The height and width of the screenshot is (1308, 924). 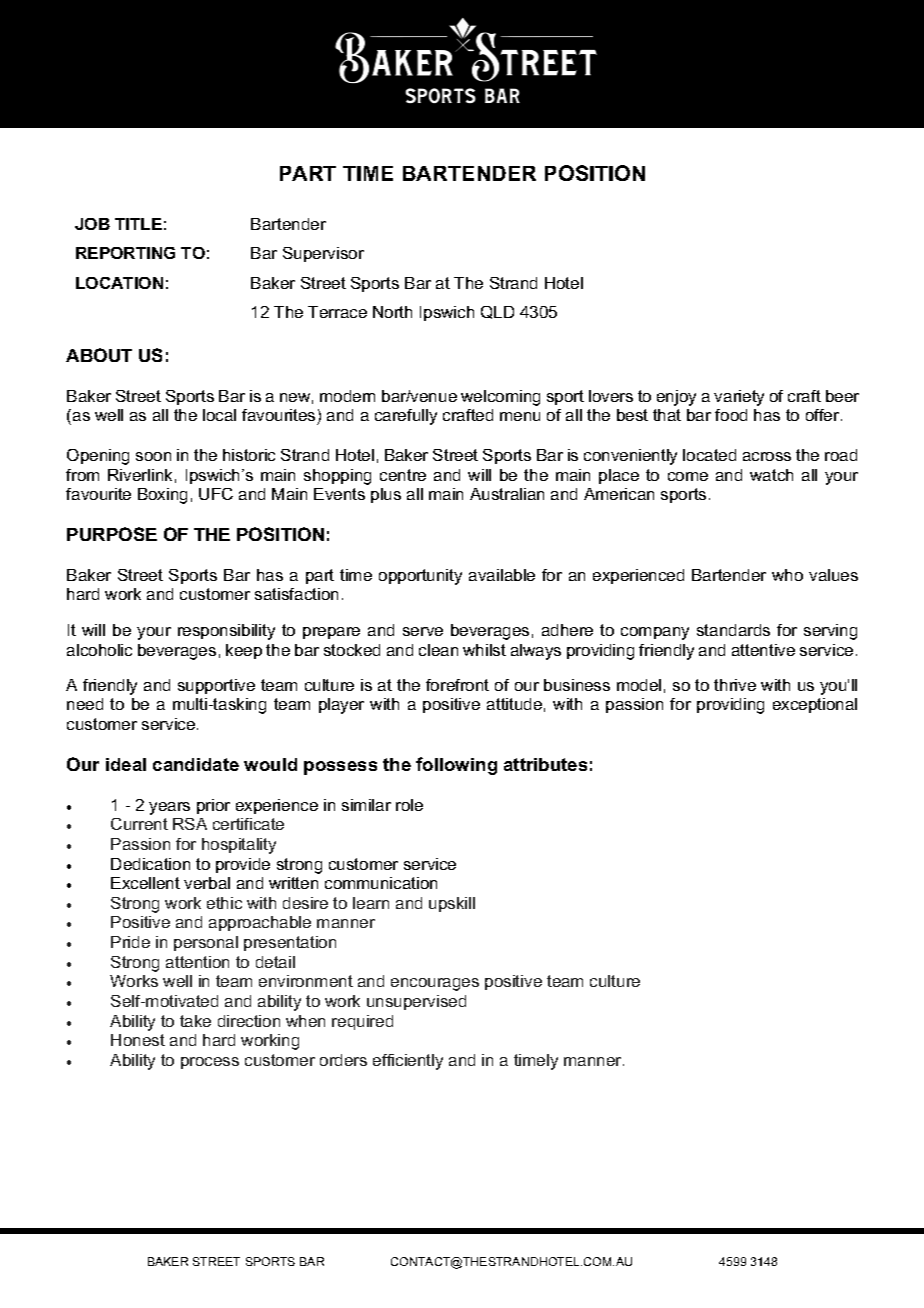 What do you see at coordinates (226, 632) in the screenshot?
I see `responsibility` at bounding box center [226, 632].
